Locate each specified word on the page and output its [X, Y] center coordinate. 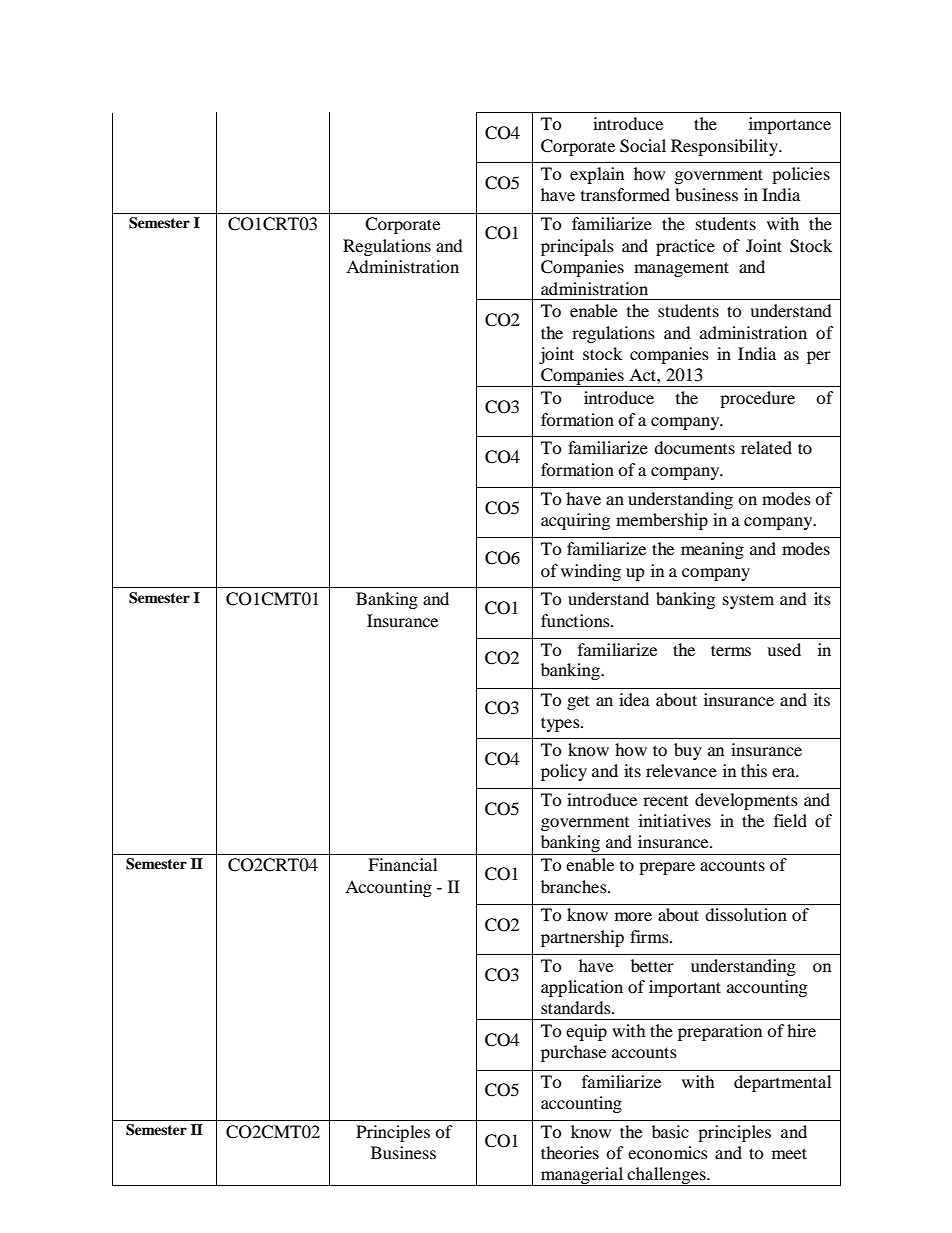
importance [790, 125]
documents [694, 447]
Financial [402, 864]
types [561, 724]
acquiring [575, 521]
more [633, 916]
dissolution [746, 914]
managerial [582, 1176]
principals [577, 247]
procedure [757, 399]
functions [576, 620]
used [784, 649]
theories [570, 1152]
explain [597, 175]
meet [789, 1153]
